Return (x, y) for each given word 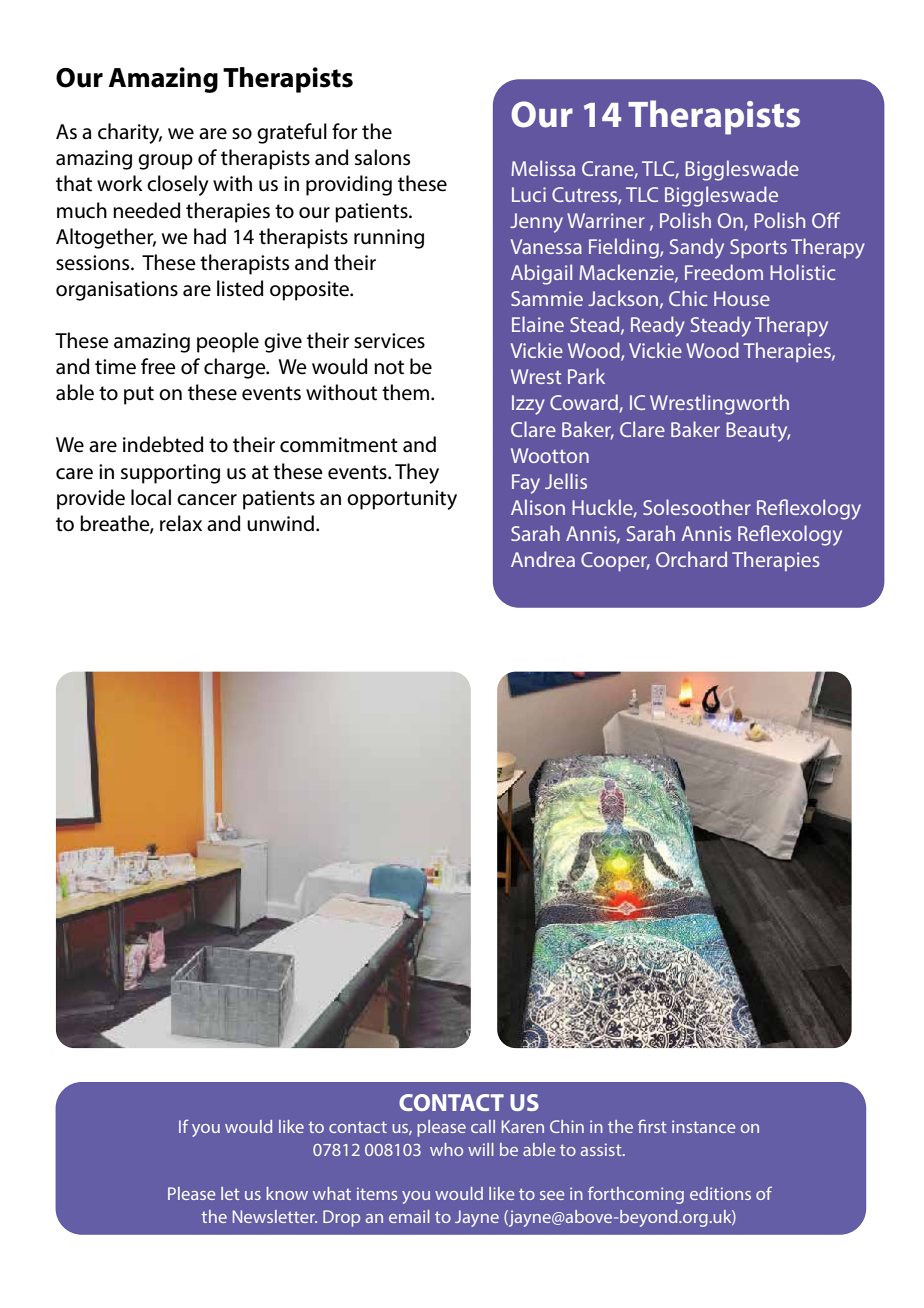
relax (181, 523)
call (483, 1126)
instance (703, 1126)
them (407, 392)
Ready (658, 326)
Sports (758, 248)
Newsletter (275, 1216)
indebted (163, 444)
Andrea (543, 559)
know (287, 1193)
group (165, 162)
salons (382, 157)
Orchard (691, 559)
